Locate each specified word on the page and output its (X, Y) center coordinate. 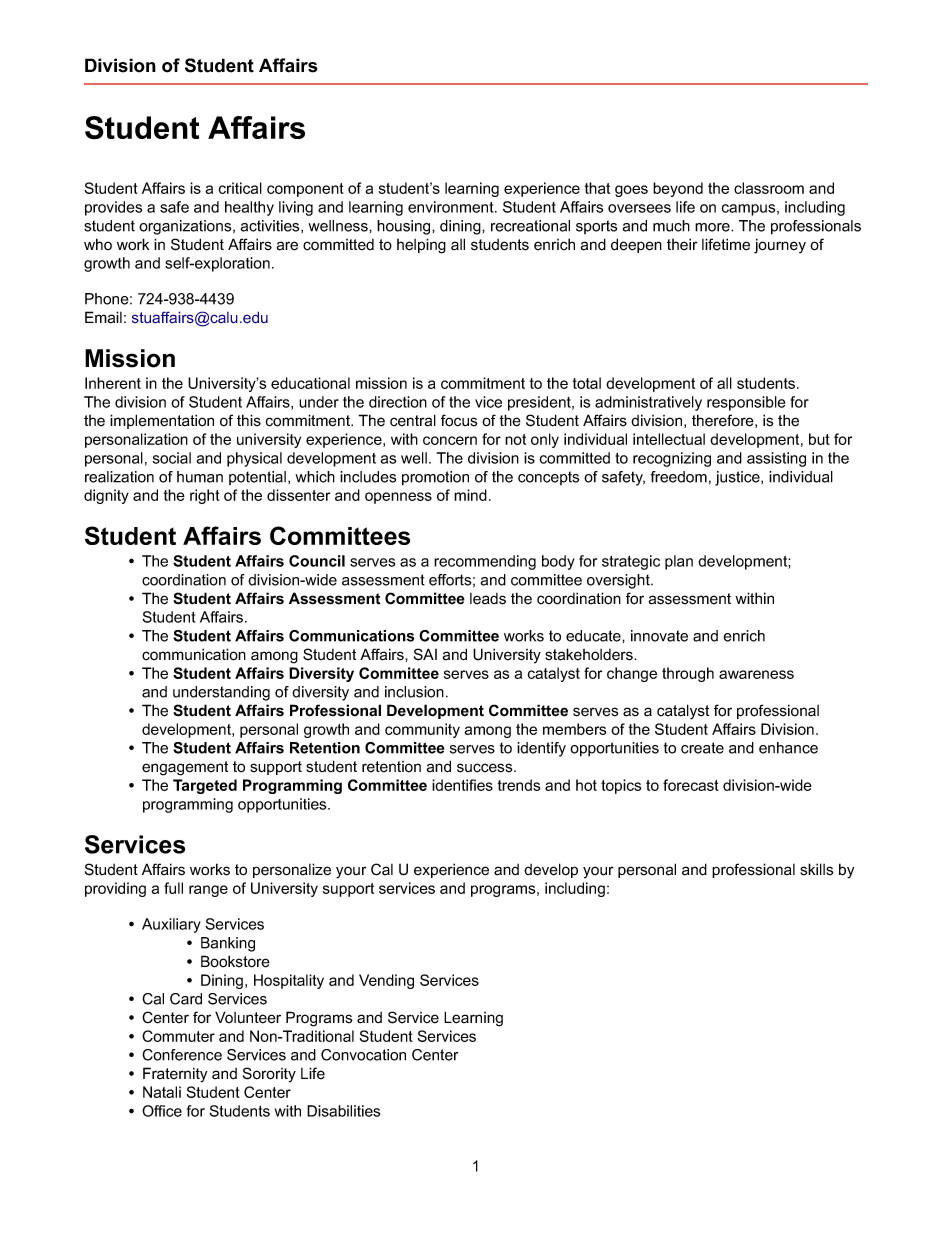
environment (452, 207)
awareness (756, 674)
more (713, 227)
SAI (425, 654)
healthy (249, 208)
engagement (185, 768)
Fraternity (175, 1075)
